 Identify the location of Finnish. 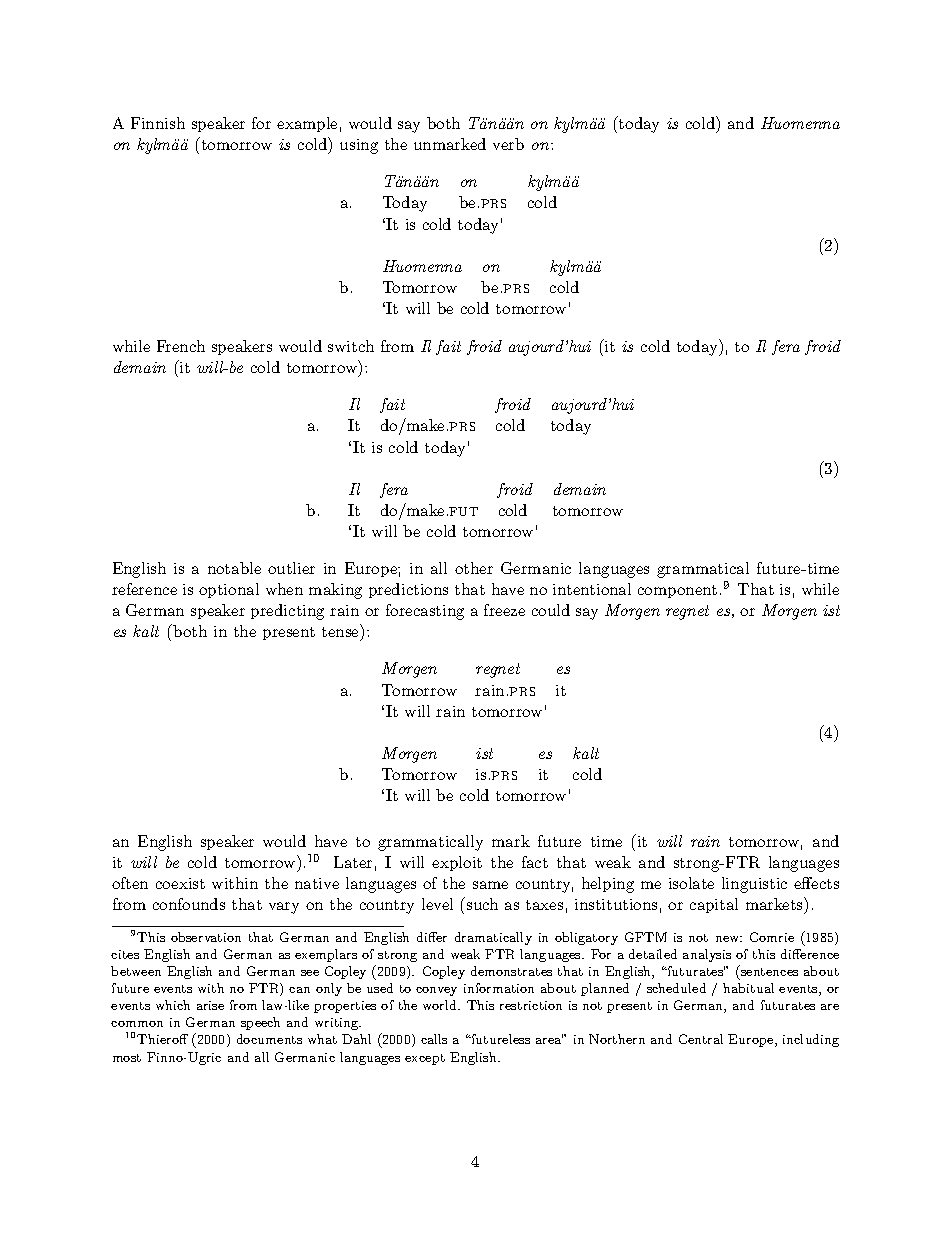
(158, 123).
